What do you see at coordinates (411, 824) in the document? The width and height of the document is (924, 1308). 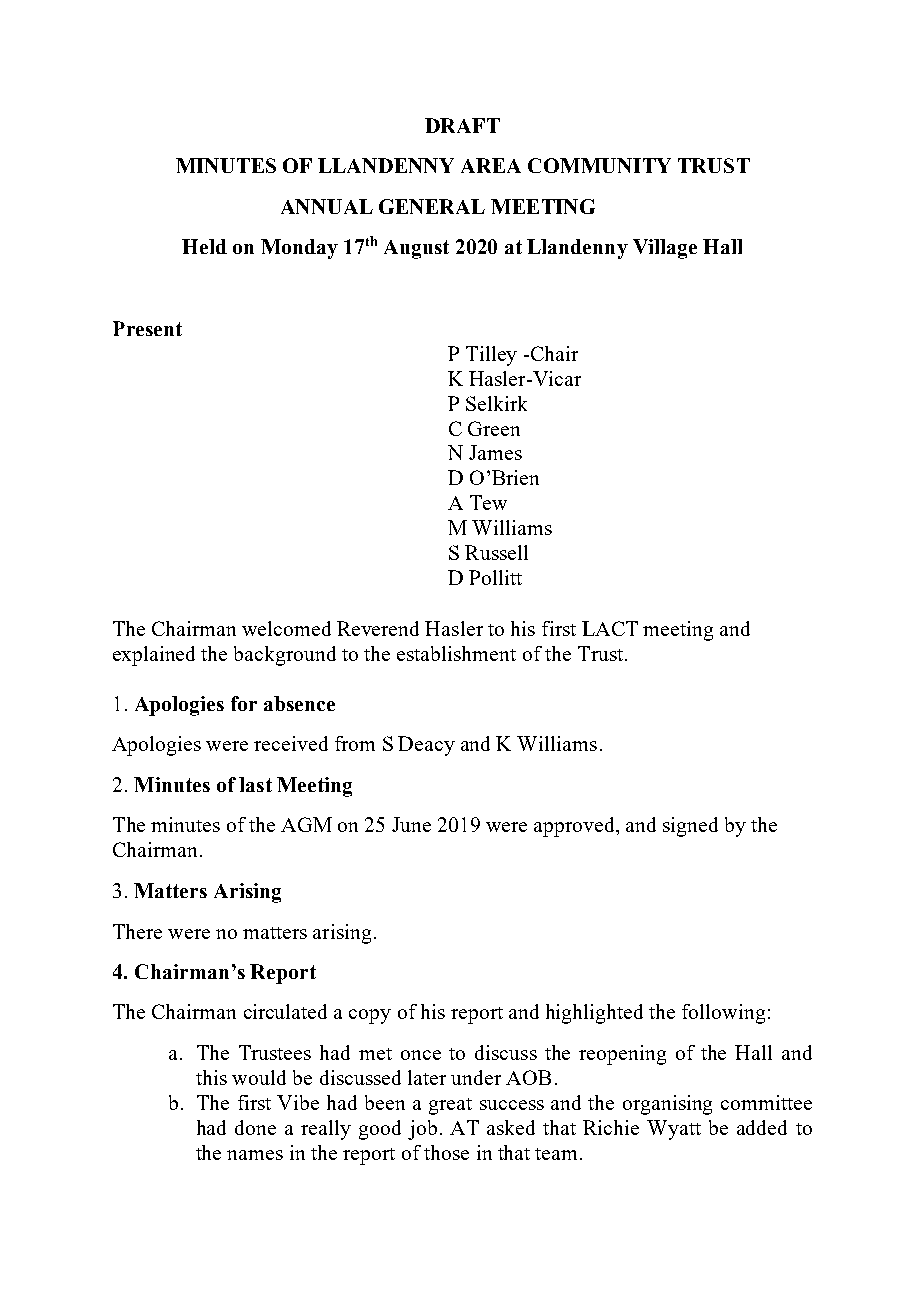 I see `June` at bounding box center [411, 824].
